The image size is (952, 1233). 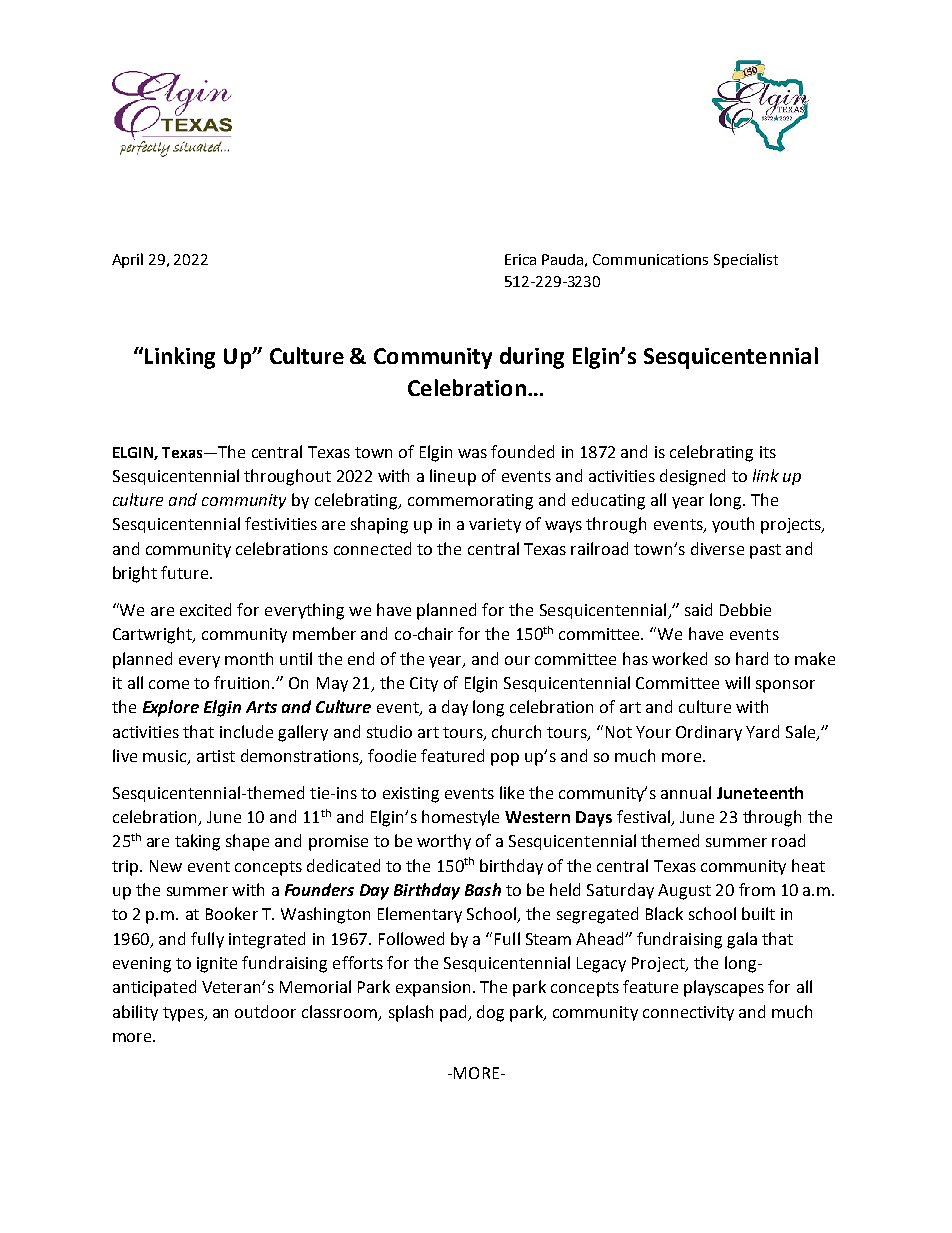 What do you see at coordinates (724, 988) in the document?
I see `playscapes` at bounding box center [724, 988].
